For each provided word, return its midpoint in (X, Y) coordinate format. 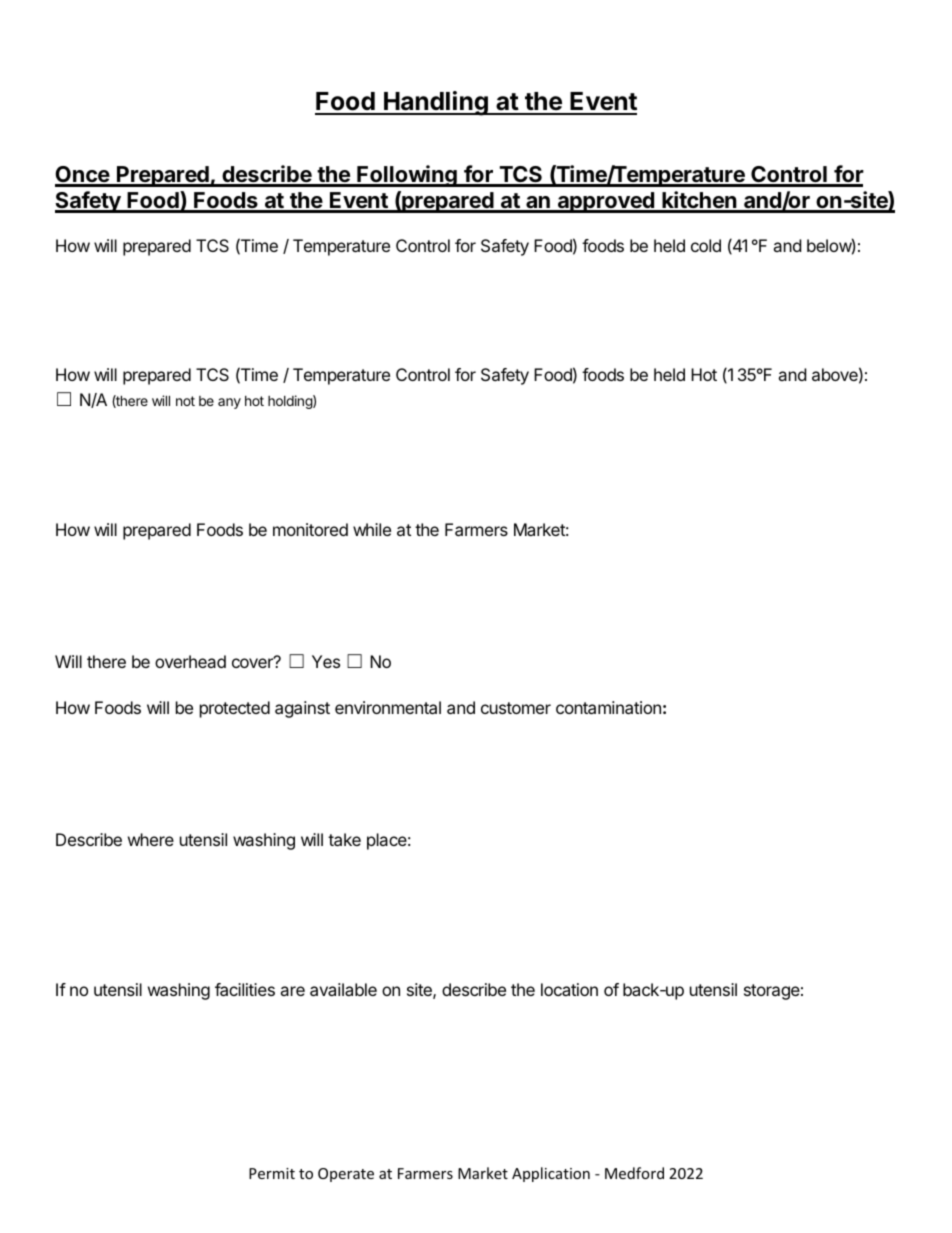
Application (551, 1174)
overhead (190, 661)
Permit (272, 1173)
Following (407, 176)
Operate (346, 1175)
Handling (436, 103)
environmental (388, 707)
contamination (608, 707)
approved (605, 202)
